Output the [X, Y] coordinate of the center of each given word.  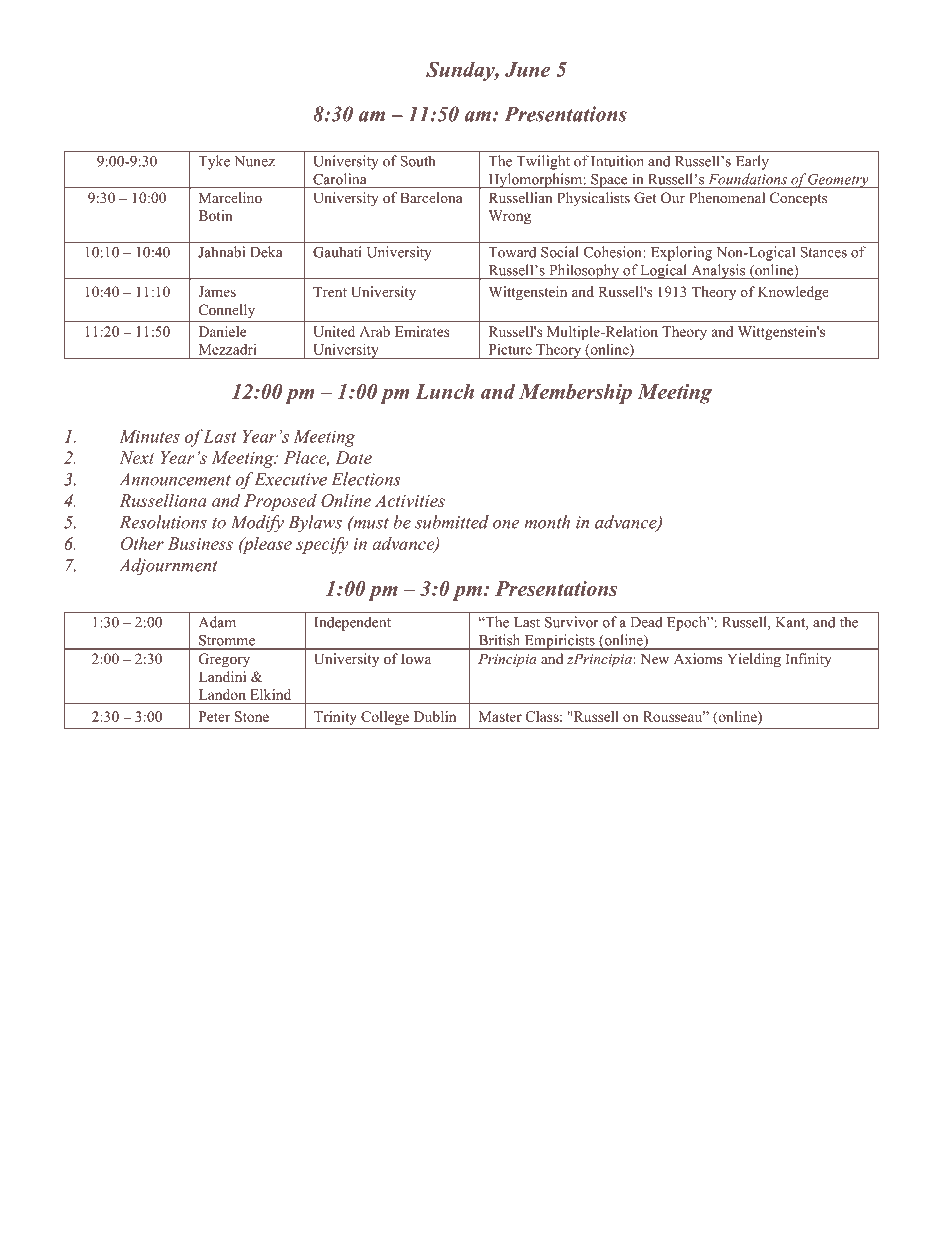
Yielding [754, 660]
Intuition [617, 161]
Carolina [339, 179]
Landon [222, 694]
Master [500, 716]
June [527, 69]
